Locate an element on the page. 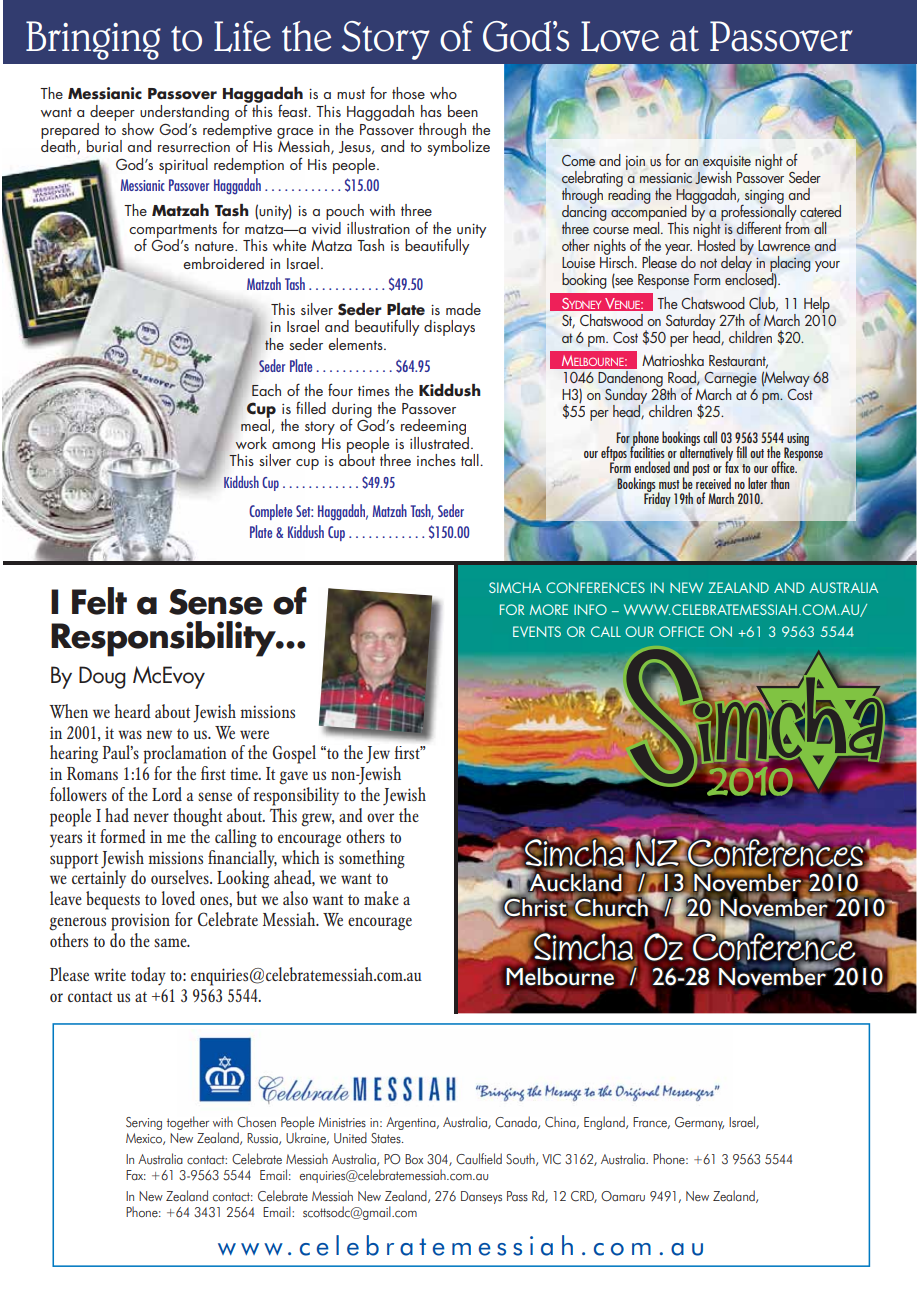 The width and height of the image is (924, 1308). who is located at coordinates (443, 93).
